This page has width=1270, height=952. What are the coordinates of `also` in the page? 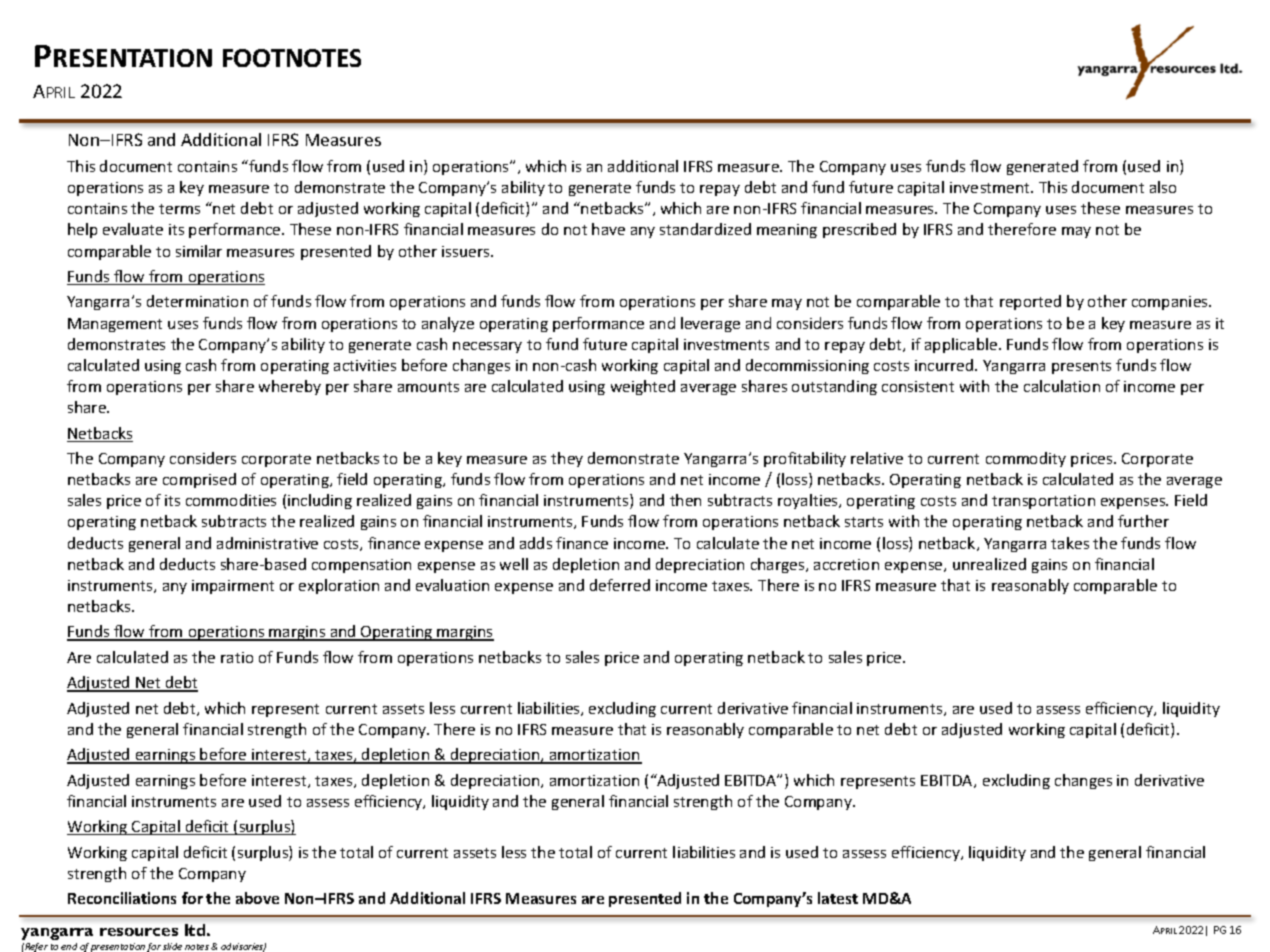 It's located at (1163, 187).
